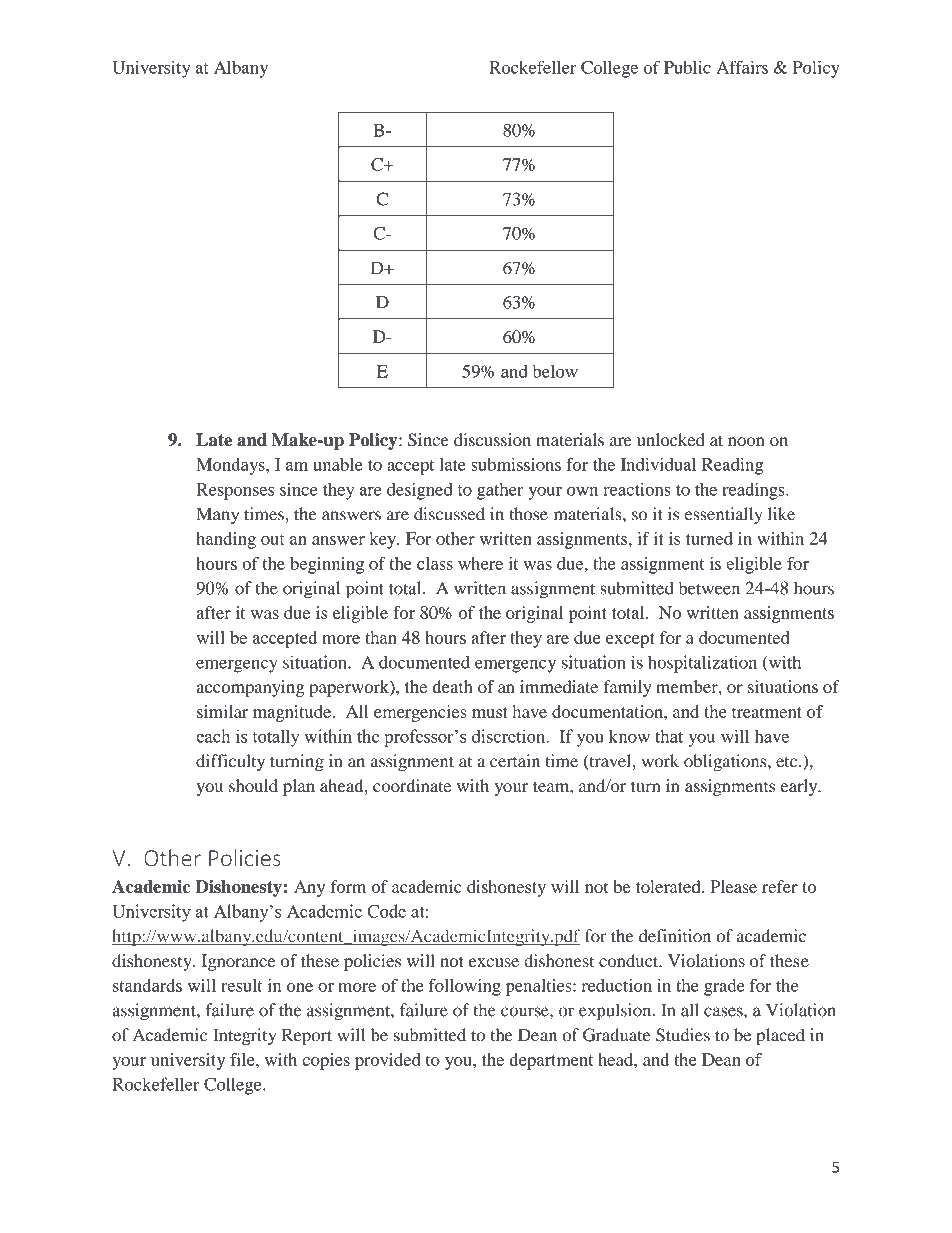 This page has width=952, height=1233. I want to click on where, so click(480, 563).
